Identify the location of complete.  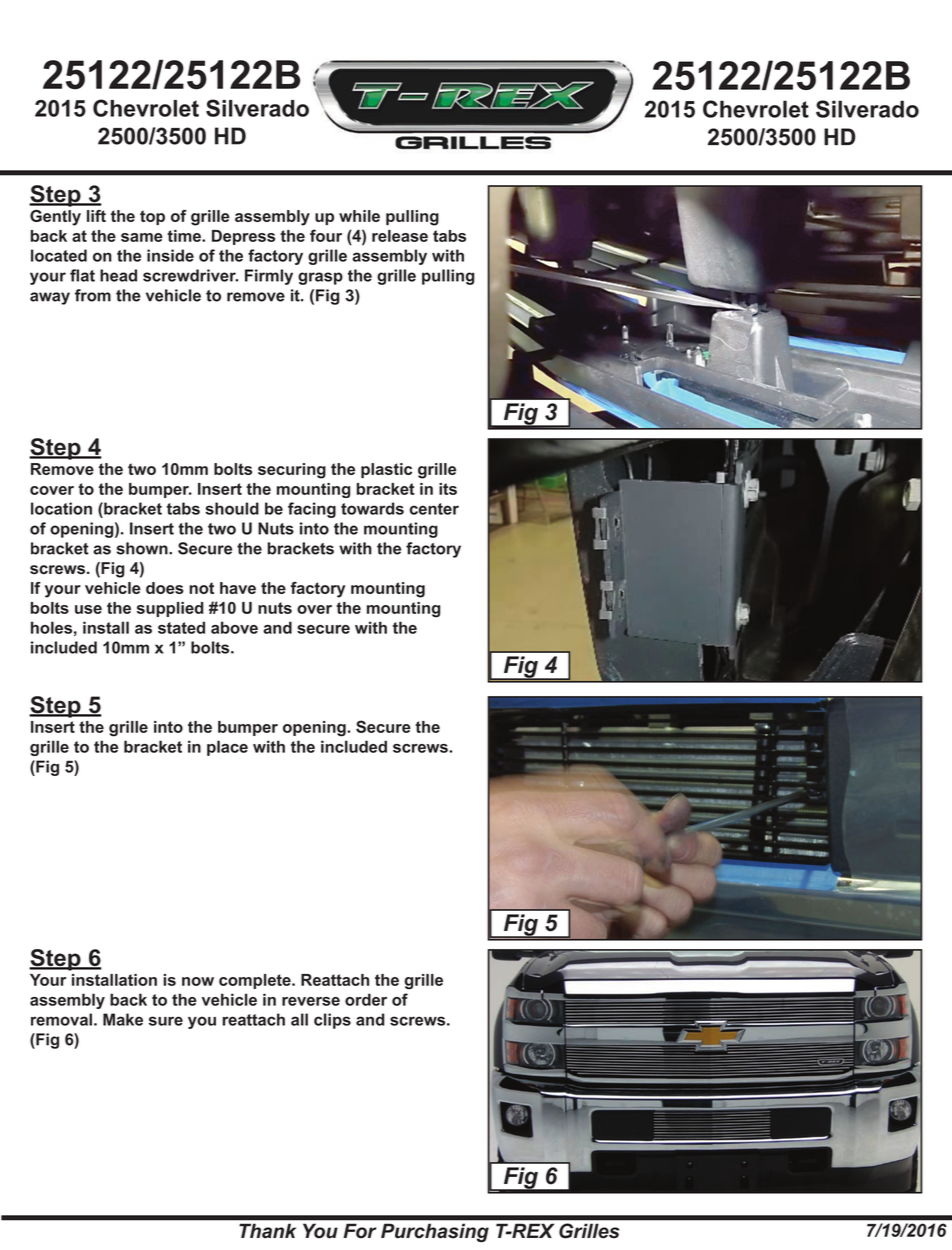
(256, 981).
